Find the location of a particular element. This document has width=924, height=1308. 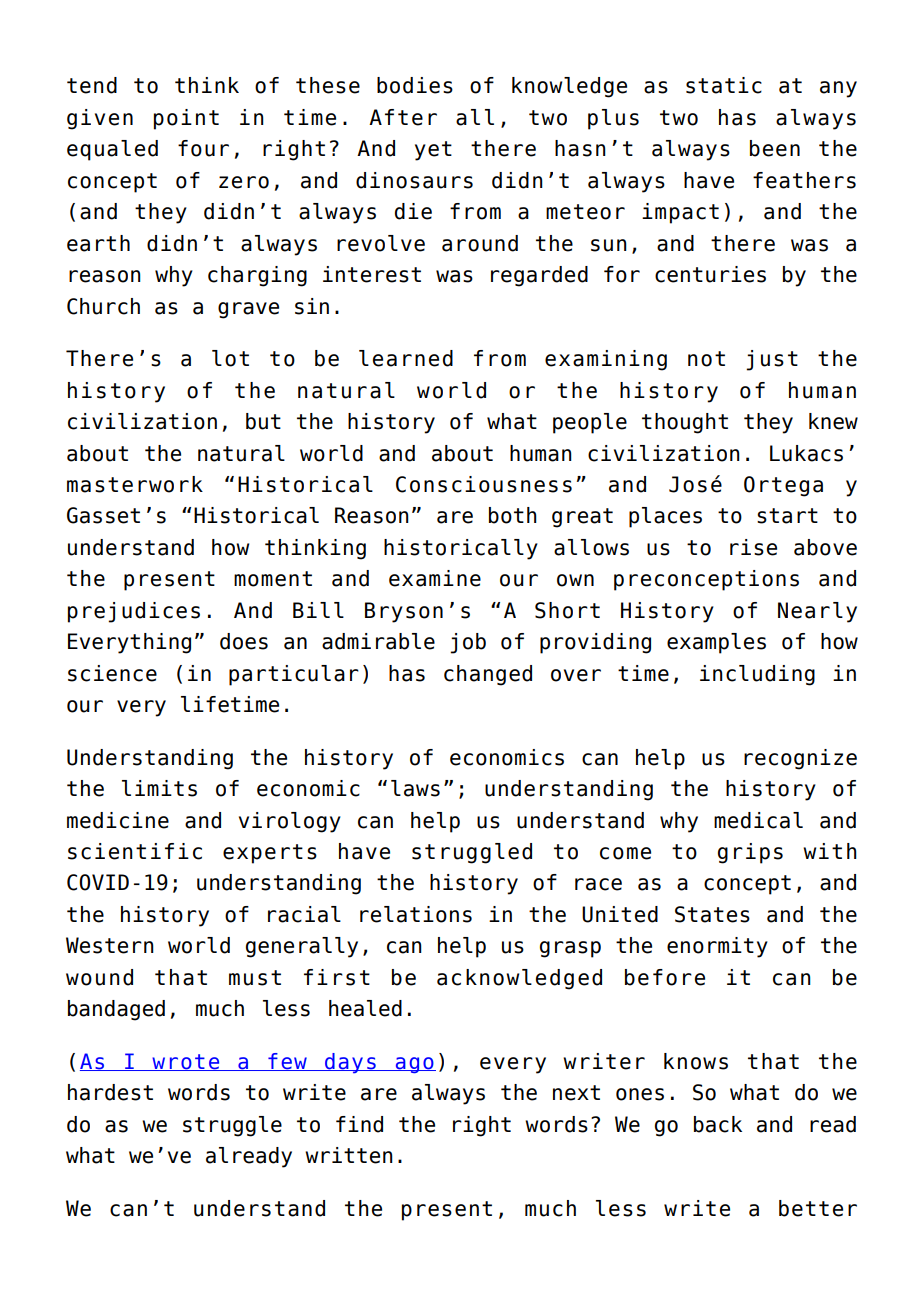

point is located at coordinates (186, 119).
